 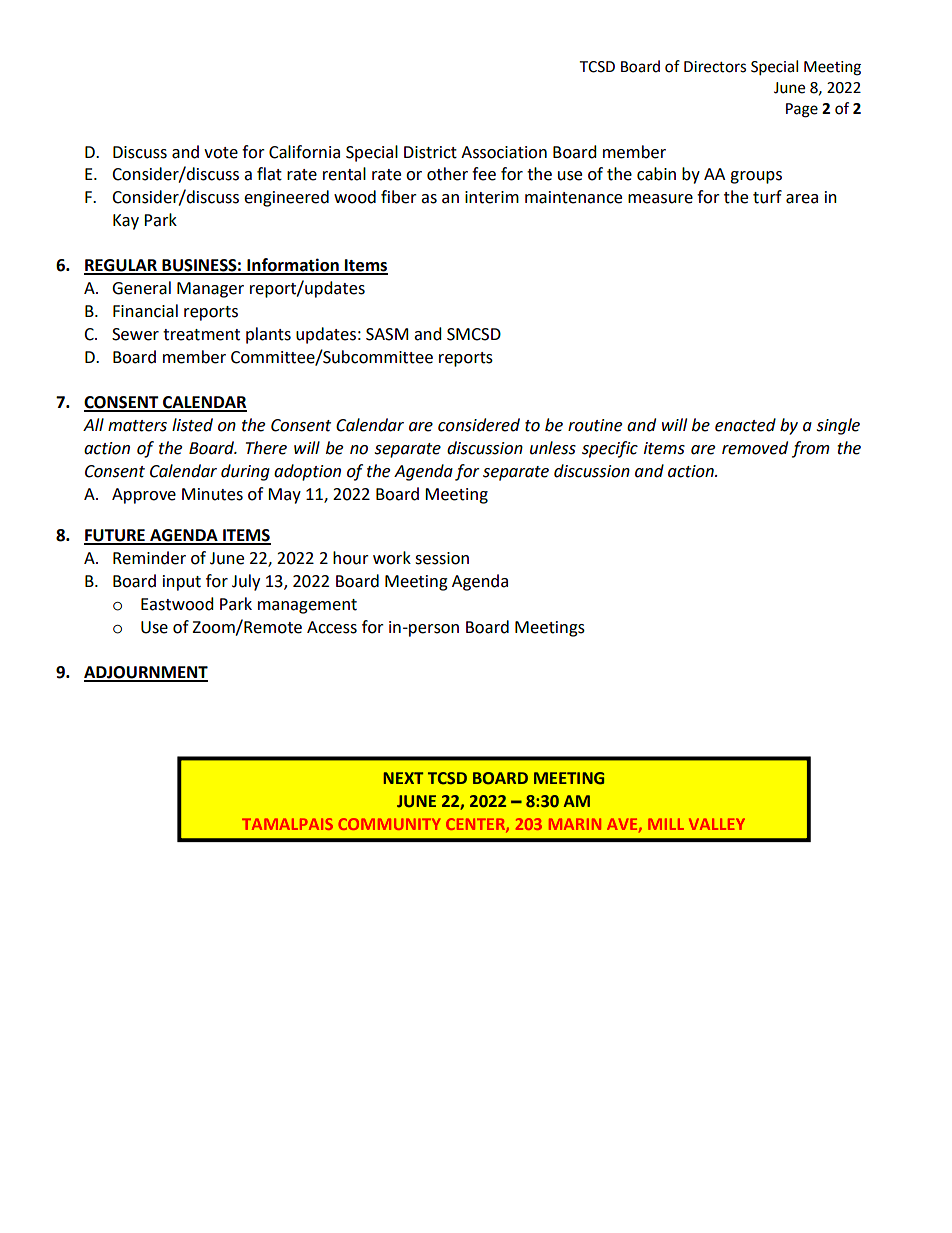 What do you see at coordinates (221, 153) in the page?
I see `vote` at bounding box center [221, 153].
